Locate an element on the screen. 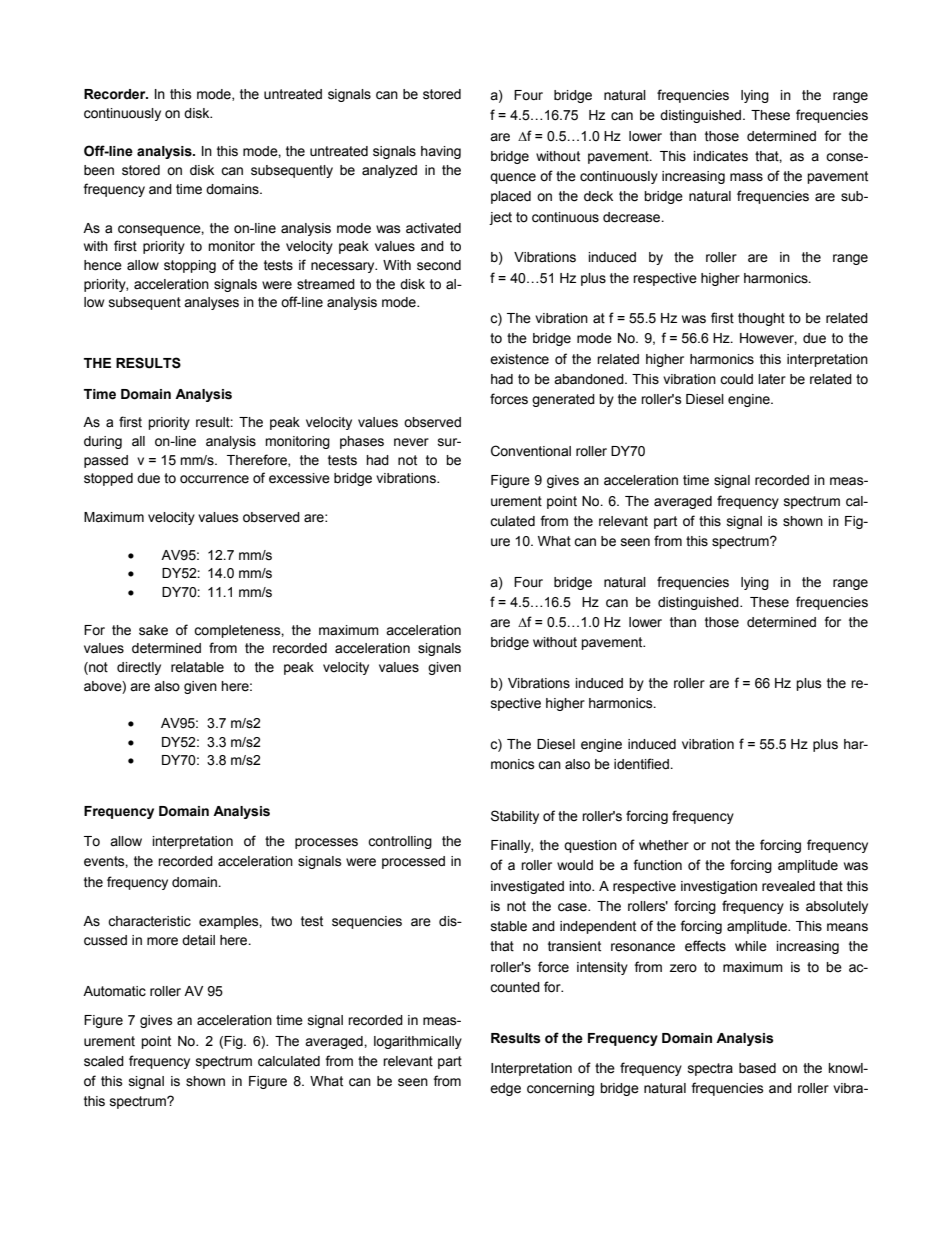  scaled is located at coordinates (104, 1061).
